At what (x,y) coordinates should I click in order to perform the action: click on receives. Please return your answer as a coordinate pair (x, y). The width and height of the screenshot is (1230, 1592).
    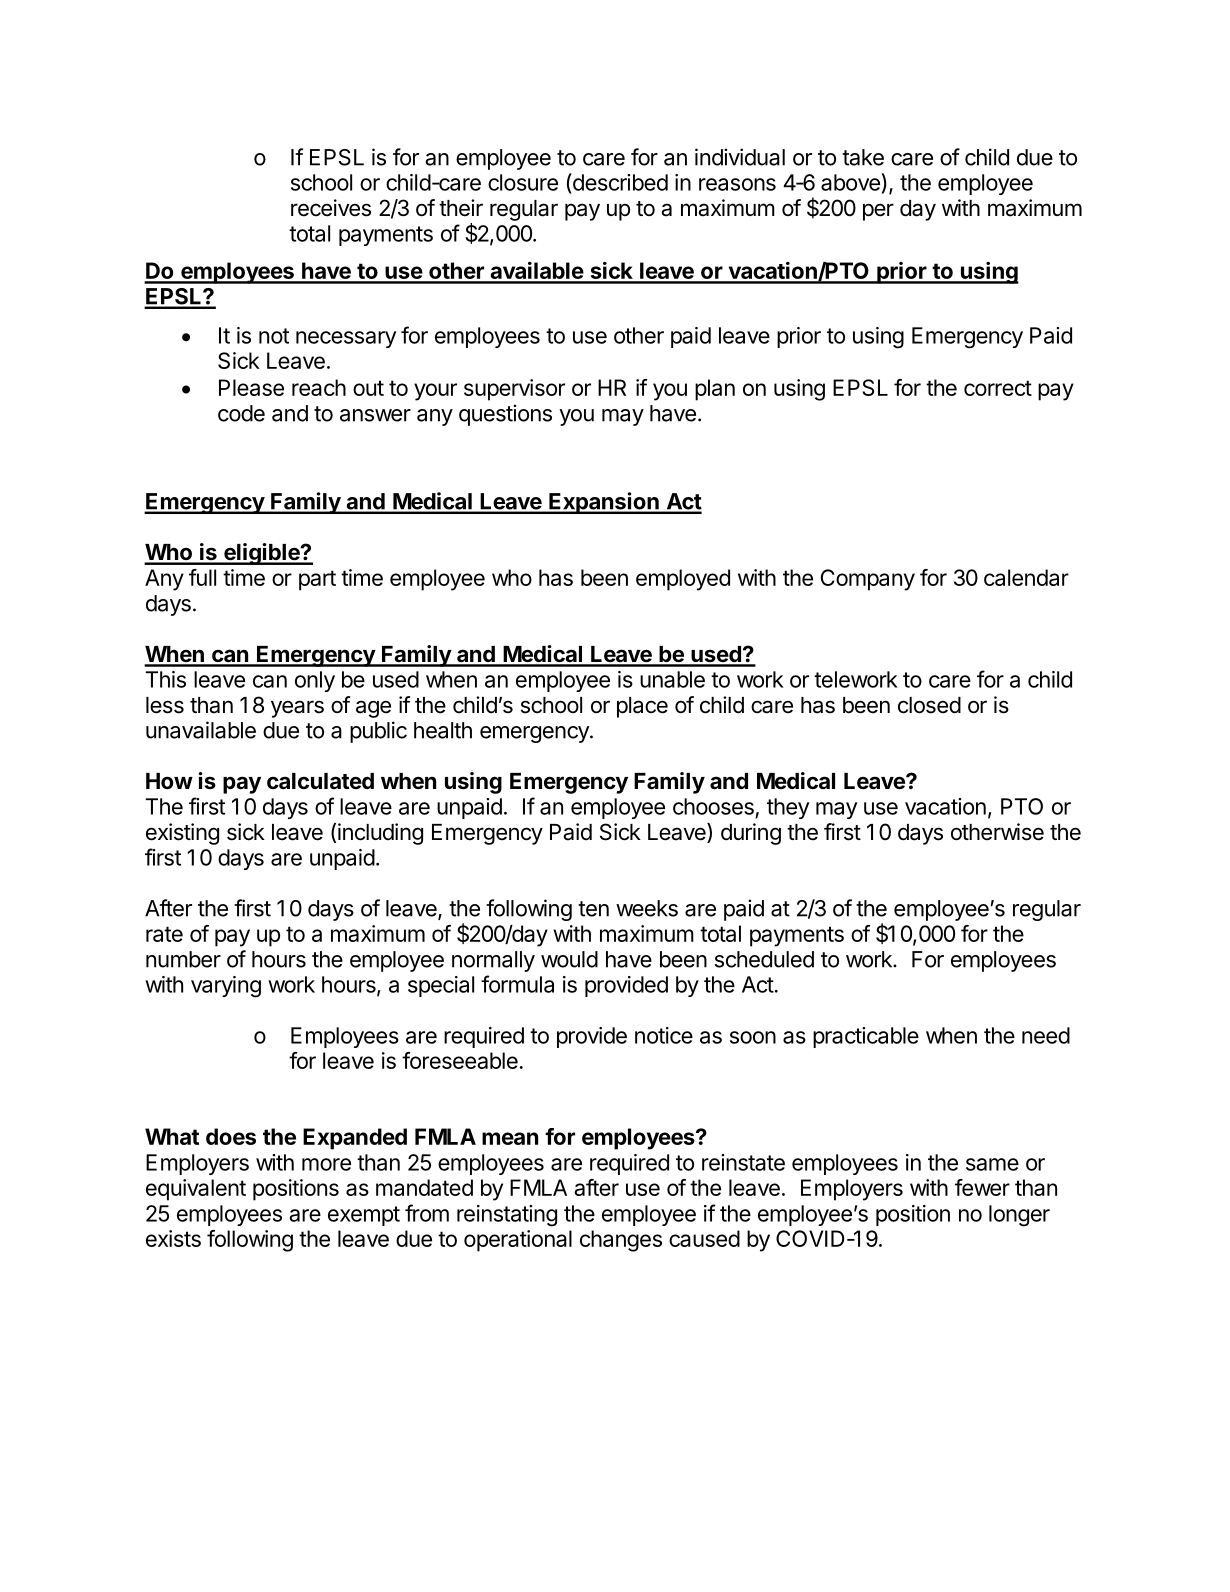
    Looking at the image, I should click on (331, 208).
